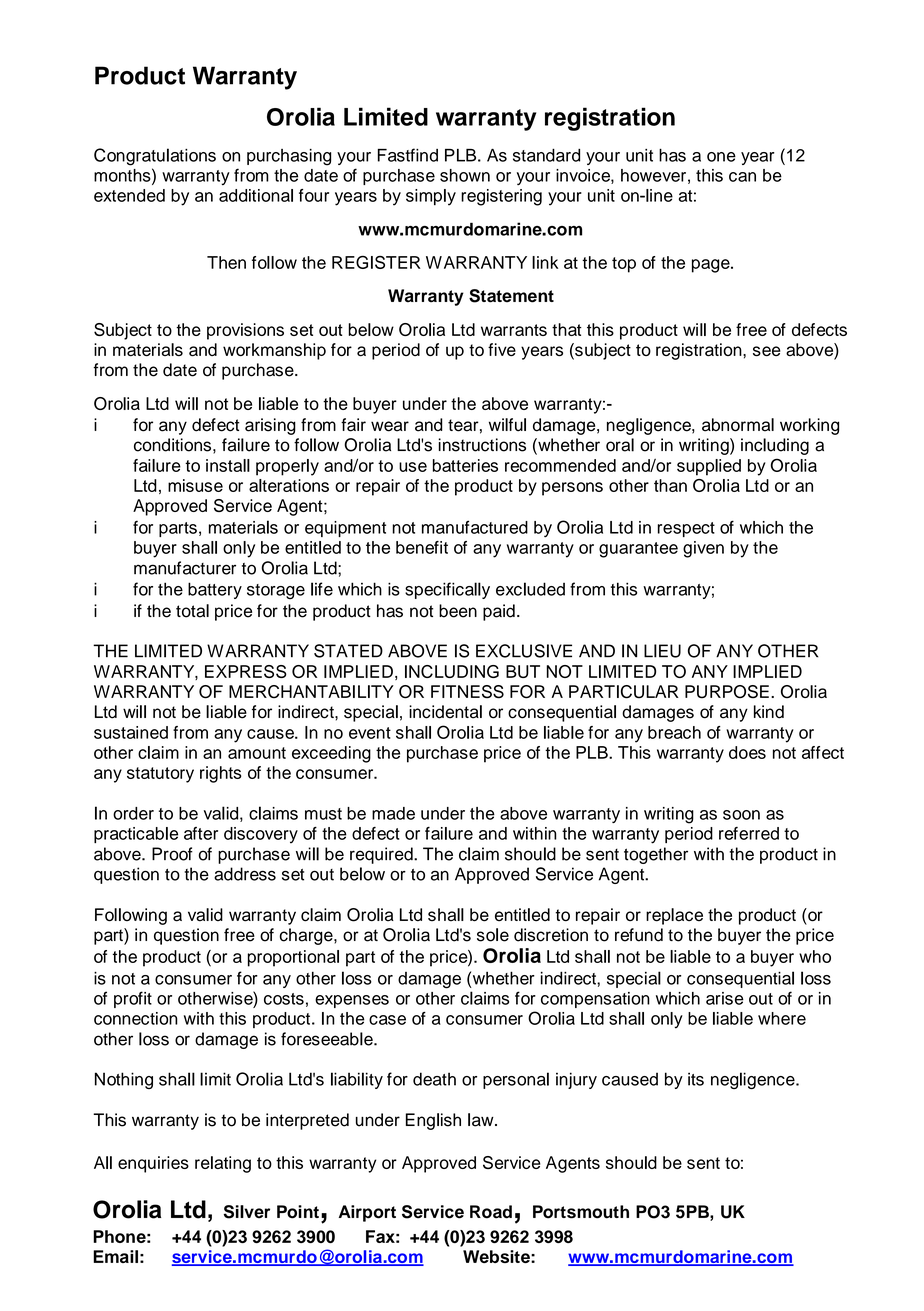 The height and width of the image is (1311, 924). Describe the element at coordinates (703, 549) in the image. I see `given` at that location.
